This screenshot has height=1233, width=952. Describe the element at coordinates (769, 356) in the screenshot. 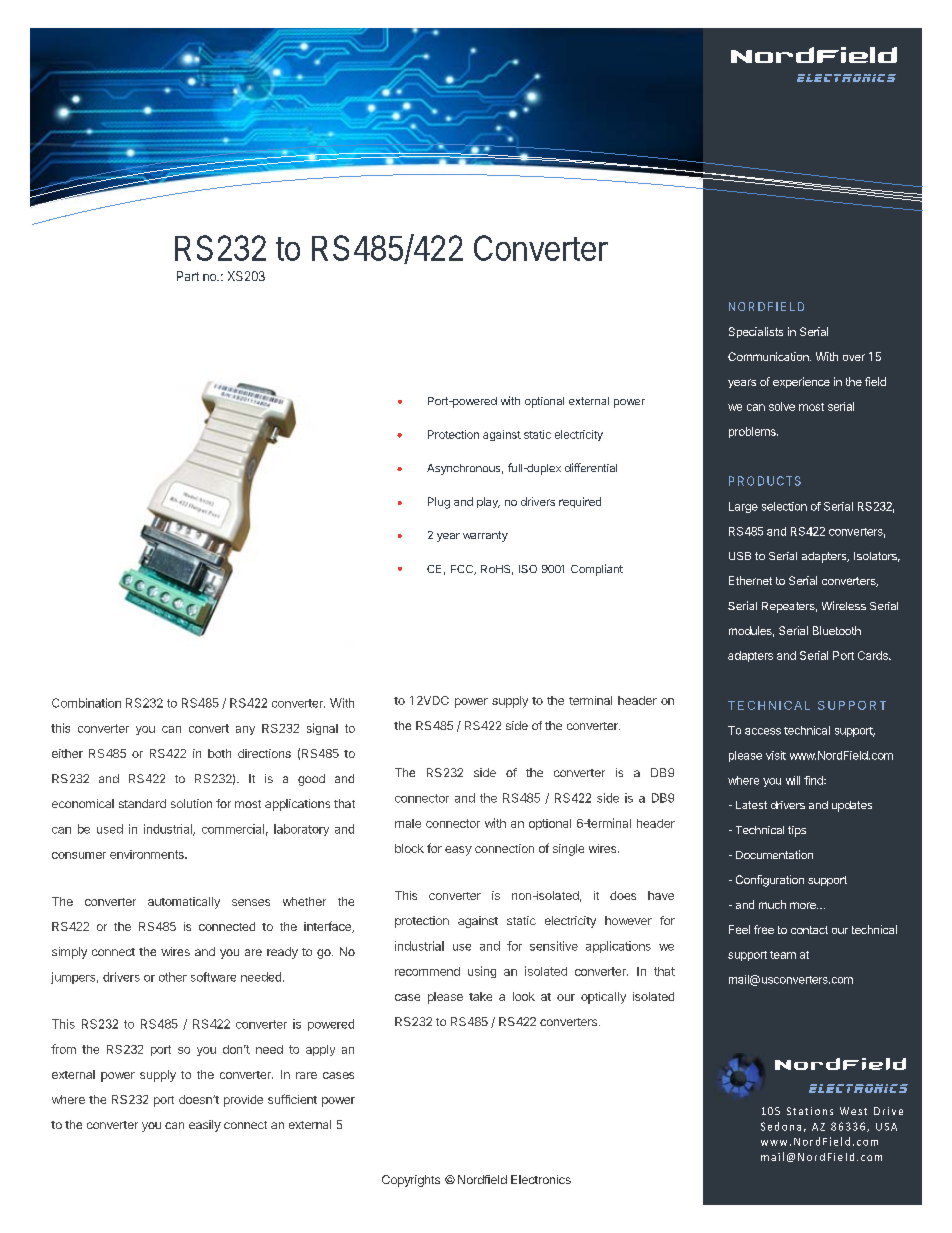

I see `Communication` at that location.
